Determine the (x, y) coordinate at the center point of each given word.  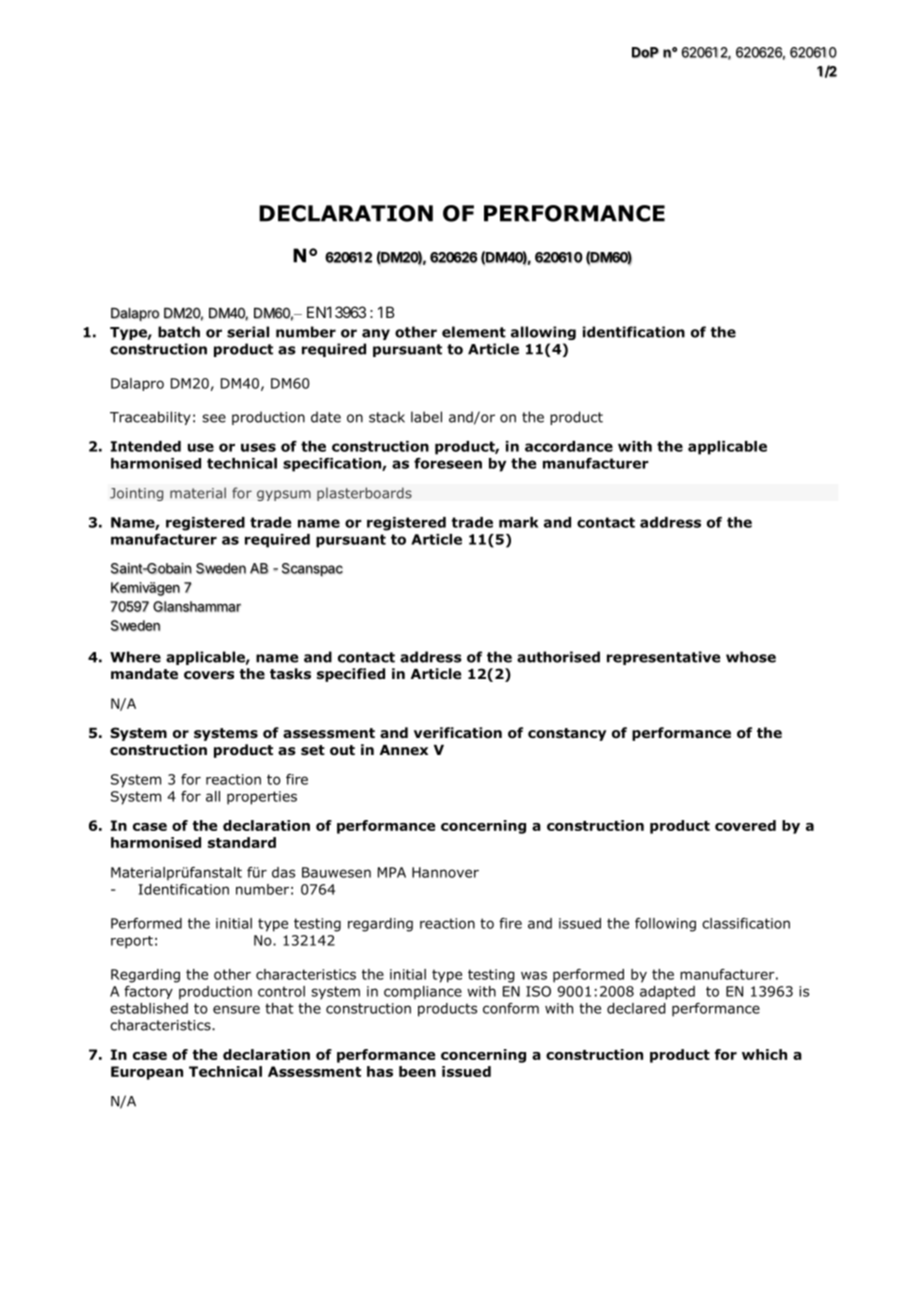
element (474, 332)
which (764, 1054)
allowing (543, 333)
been (417, 1071)
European (147, 1073)
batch (179, 332)
